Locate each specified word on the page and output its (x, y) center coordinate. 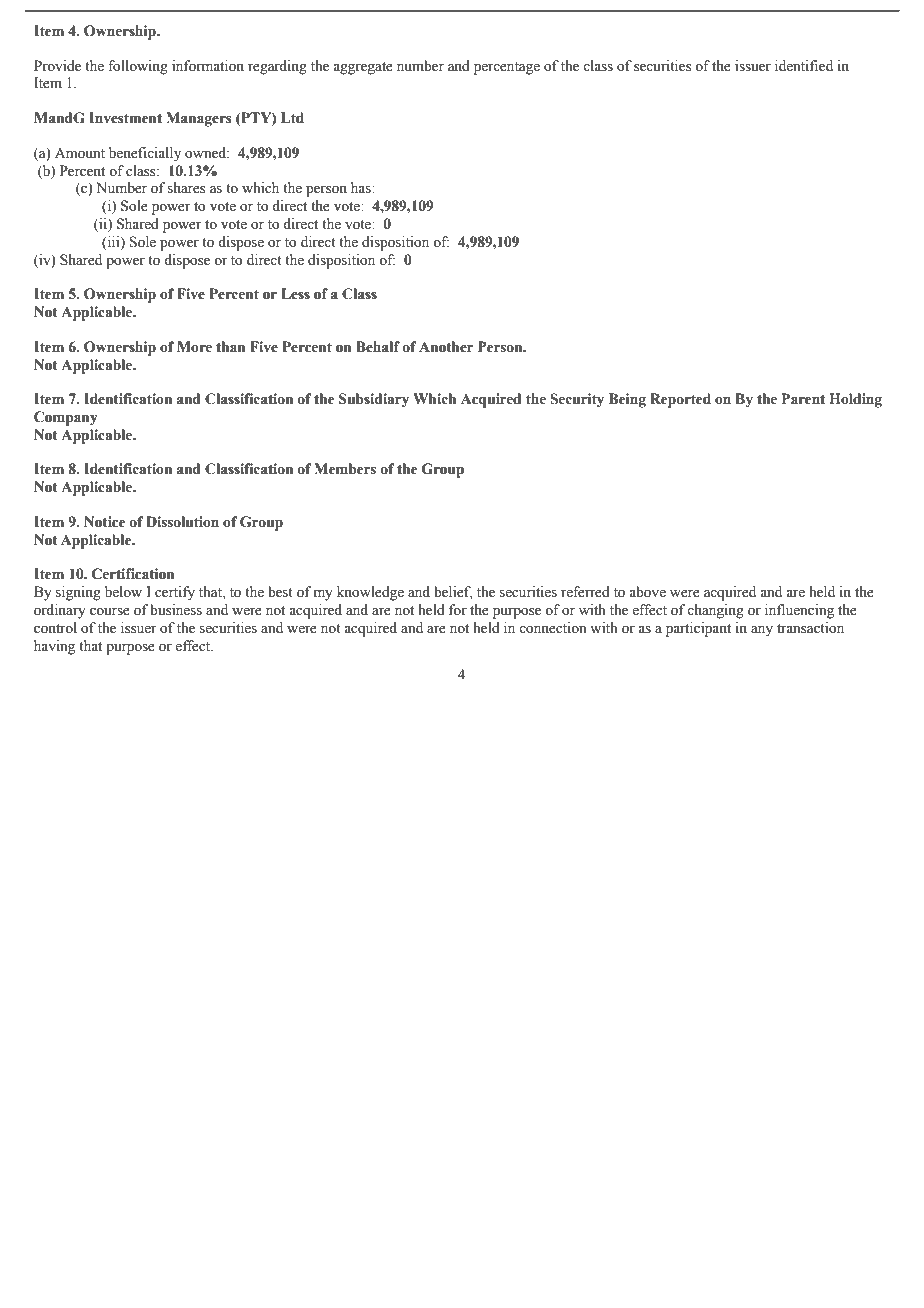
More (194, 347)
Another (446, 347)
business (176, 610)
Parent (803, 399)
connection (553, 628)
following (138, 67)
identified (804, 66)
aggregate (363, 68)
